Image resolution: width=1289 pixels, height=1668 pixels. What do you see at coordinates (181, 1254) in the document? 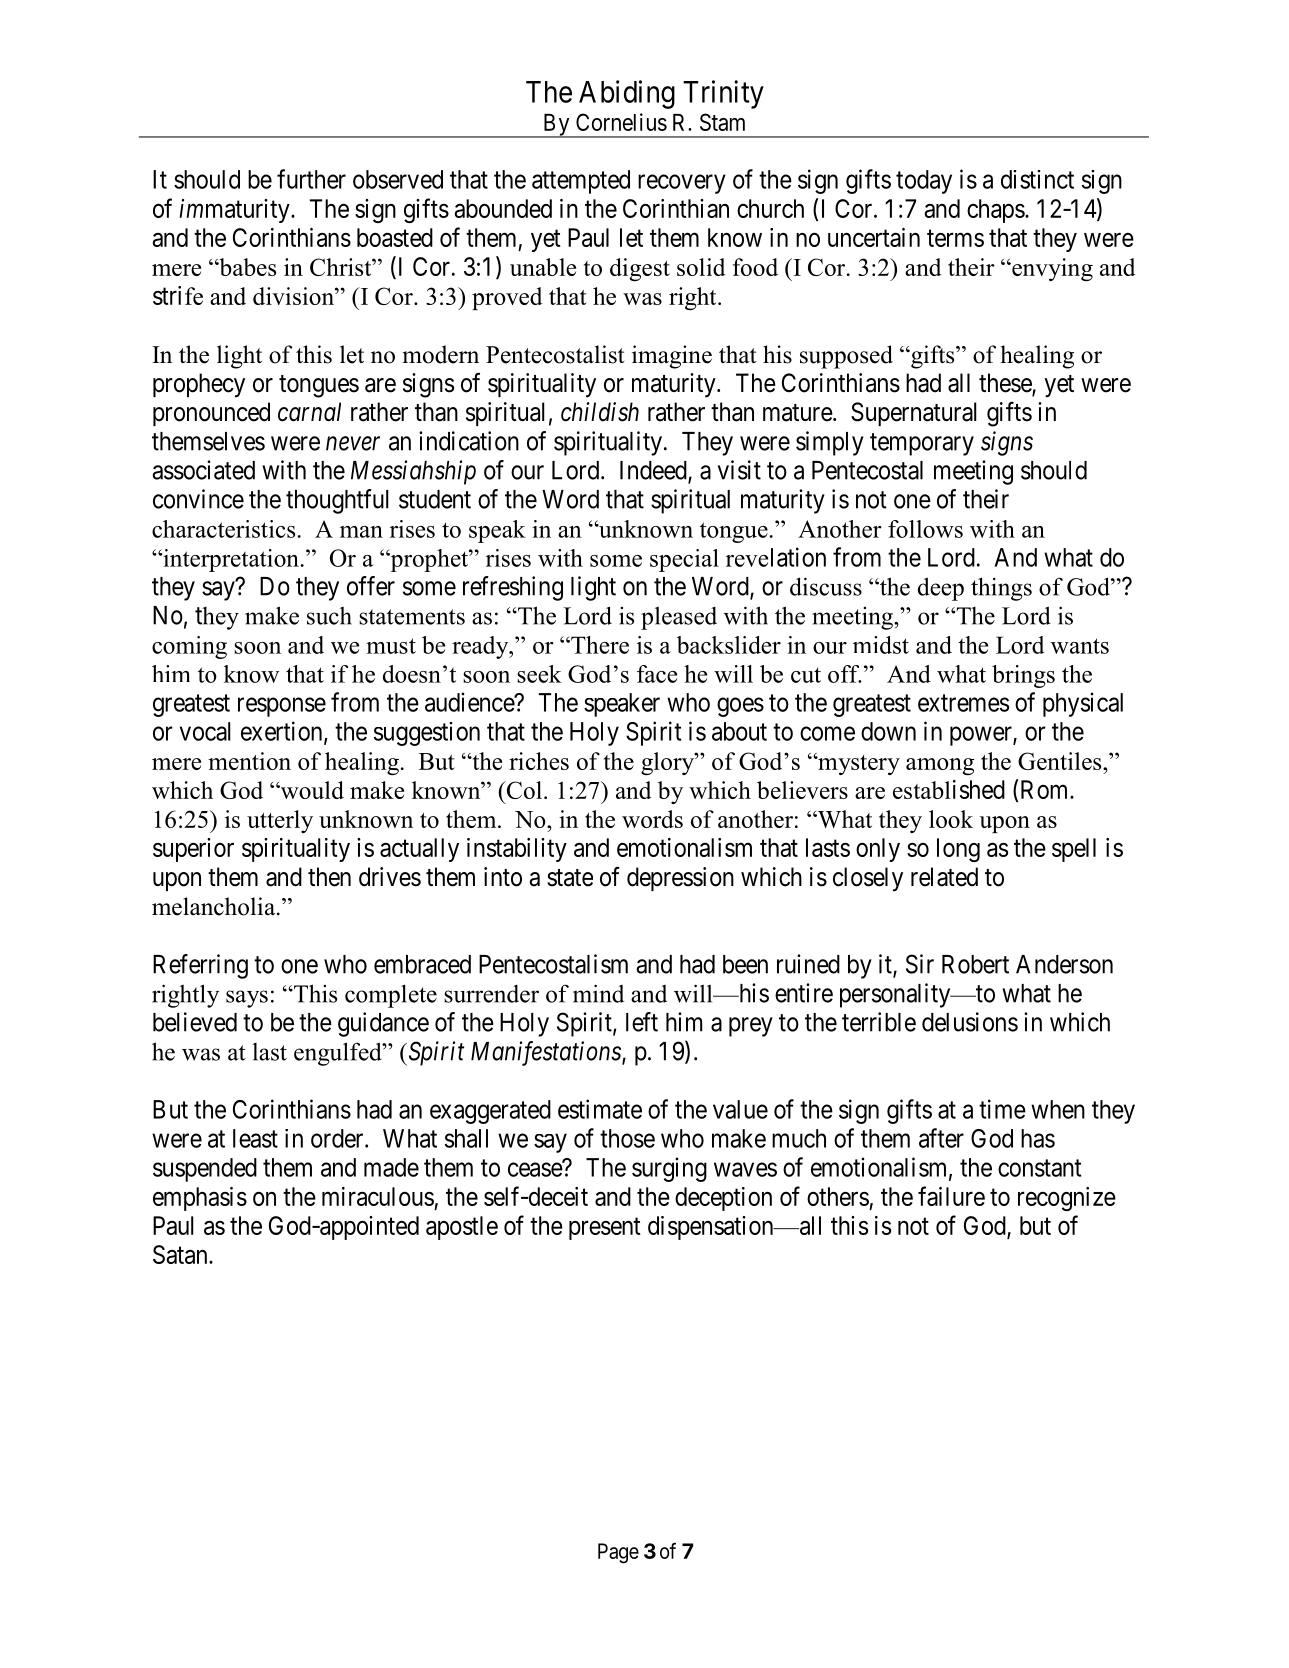
I see `Satan` at bounding box center [181, 1254].
